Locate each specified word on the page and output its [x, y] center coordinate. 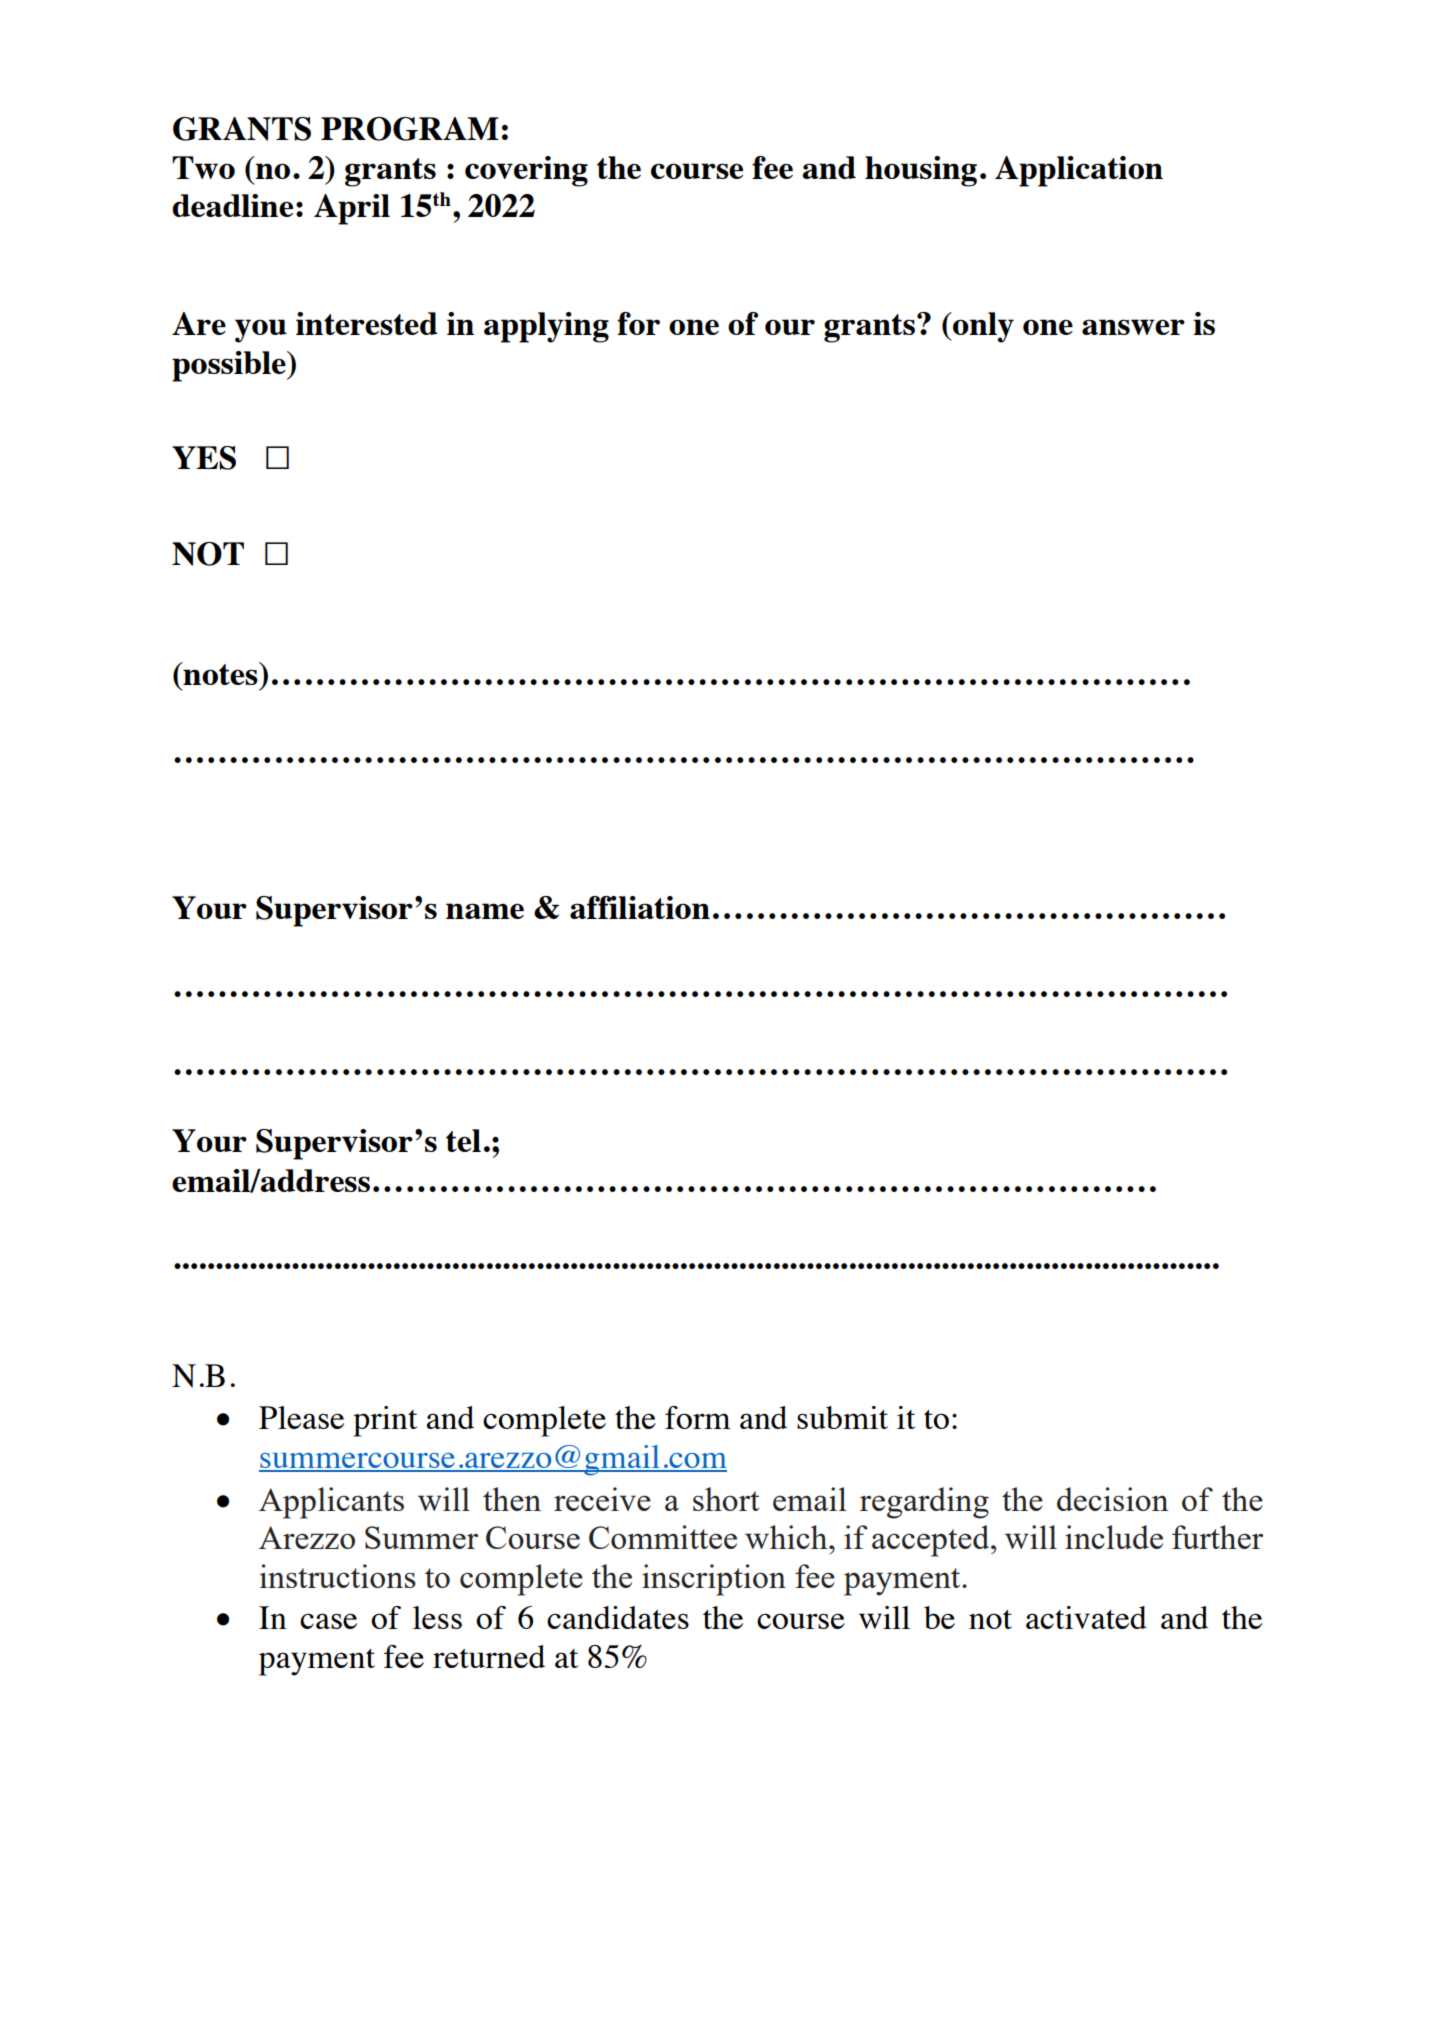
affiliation [640, 907]
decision [1113, 1499]
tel [463, 1140]
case [328, 1621]
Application [1079, 171]
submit [842, 1417]
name [485, 911]
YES [204, 458]
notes [220, 673]
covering [526, 171]
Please [301, 1417]
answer [1133, 327]
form [698, 1417]
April [352, 209]
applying [546, 327]
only [982, 327]
